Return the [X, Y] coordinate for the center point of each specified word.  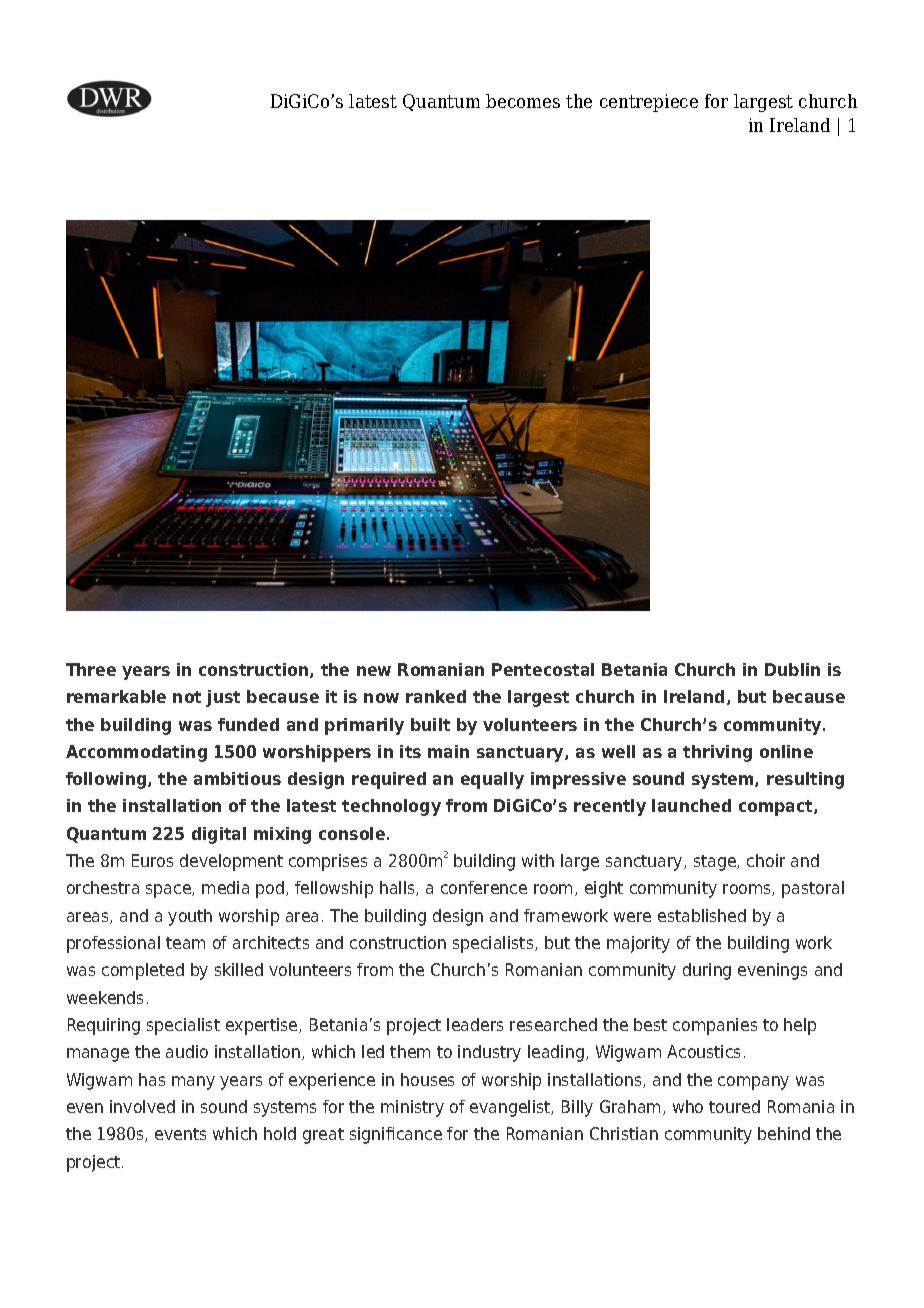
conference [484, 887]
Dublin [792, 669]
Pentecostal [543, 669]
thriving [717, 753]
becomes [523, 101]
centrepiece [649, 103]
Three [91, 669]
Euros [152, 860]
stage [716, 863]
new [374, 671]
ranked [436, 696]
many [193, 1083]
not [187, 697]
